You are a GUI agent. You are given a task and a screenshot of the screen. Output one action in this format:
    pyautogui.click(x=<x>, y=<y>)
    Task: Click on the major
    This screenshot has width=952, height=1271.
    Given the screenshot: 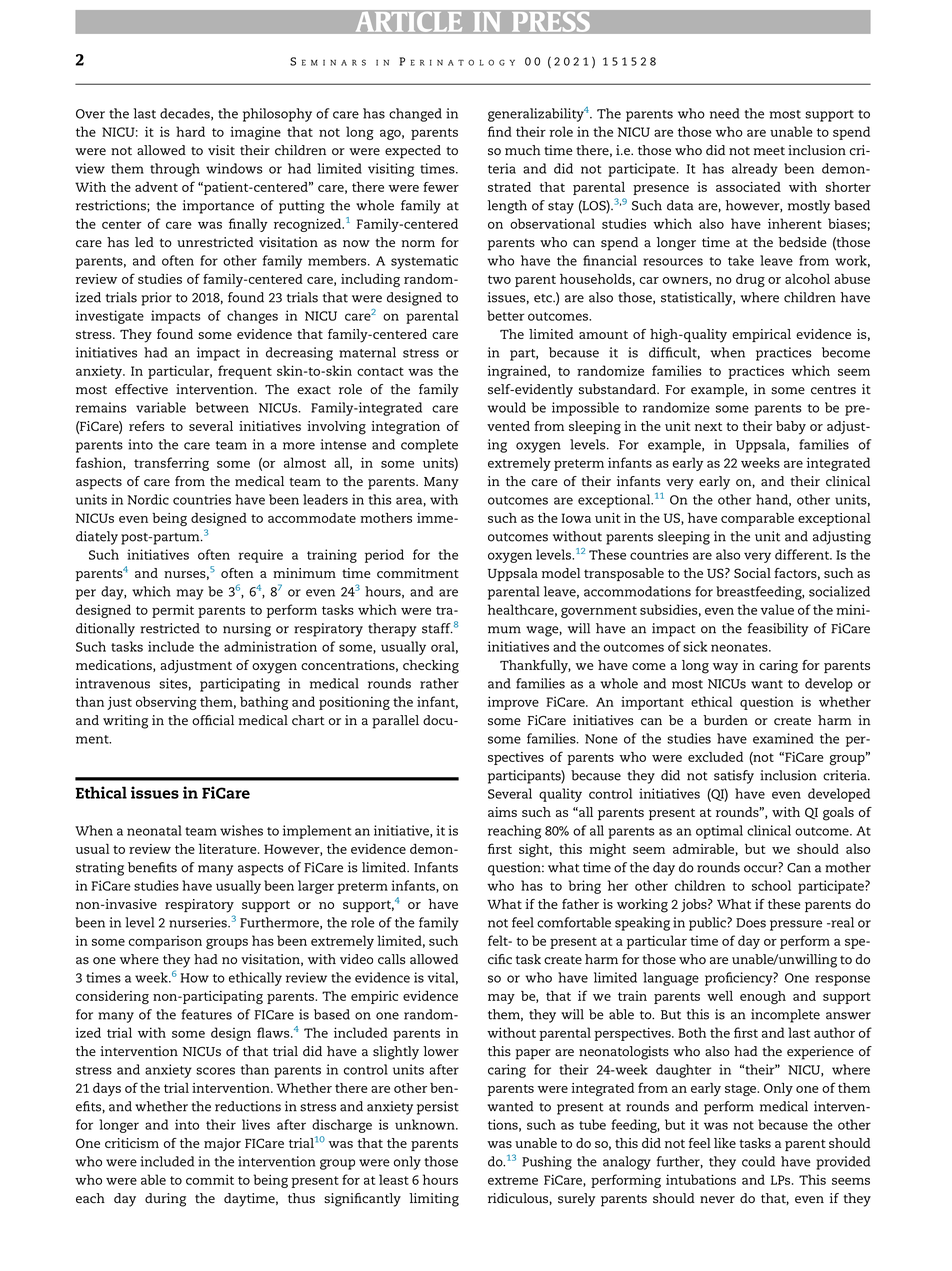 What is the action you would take?
    pyautogui.click(x=222, y=1144)
